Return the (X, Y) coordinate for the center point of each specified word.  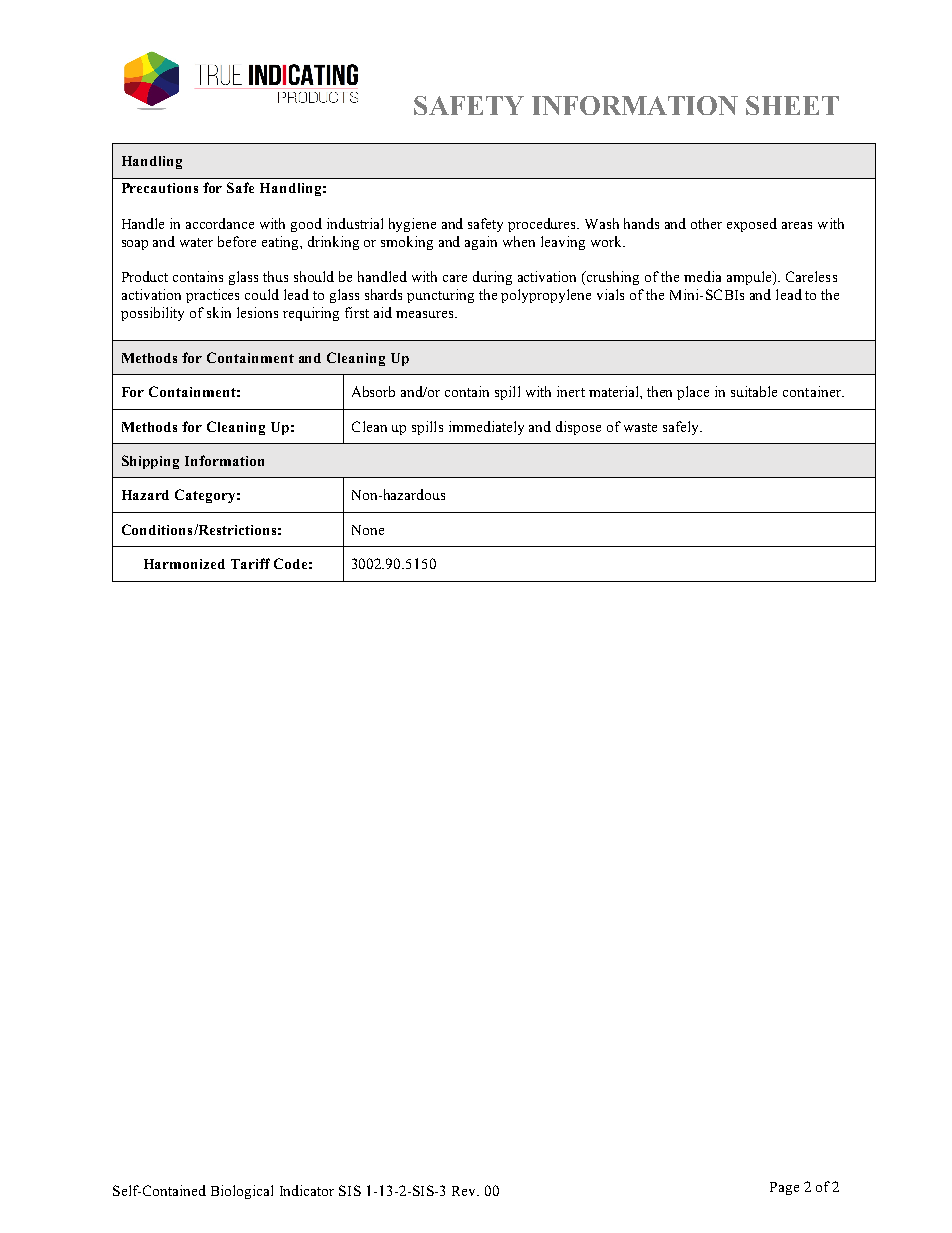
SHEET (792, 105)
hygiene (412, 225)
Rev (465, 1191)
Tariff (250, 563)
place (693, 393)
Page (784, 1188)
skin (219, 312)
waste (640, 427)
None (368, 530)
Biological (242, 1192)
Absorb (373, 391)
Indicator (307, 1190)
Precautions (160, 188)
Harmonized (184, 564)
